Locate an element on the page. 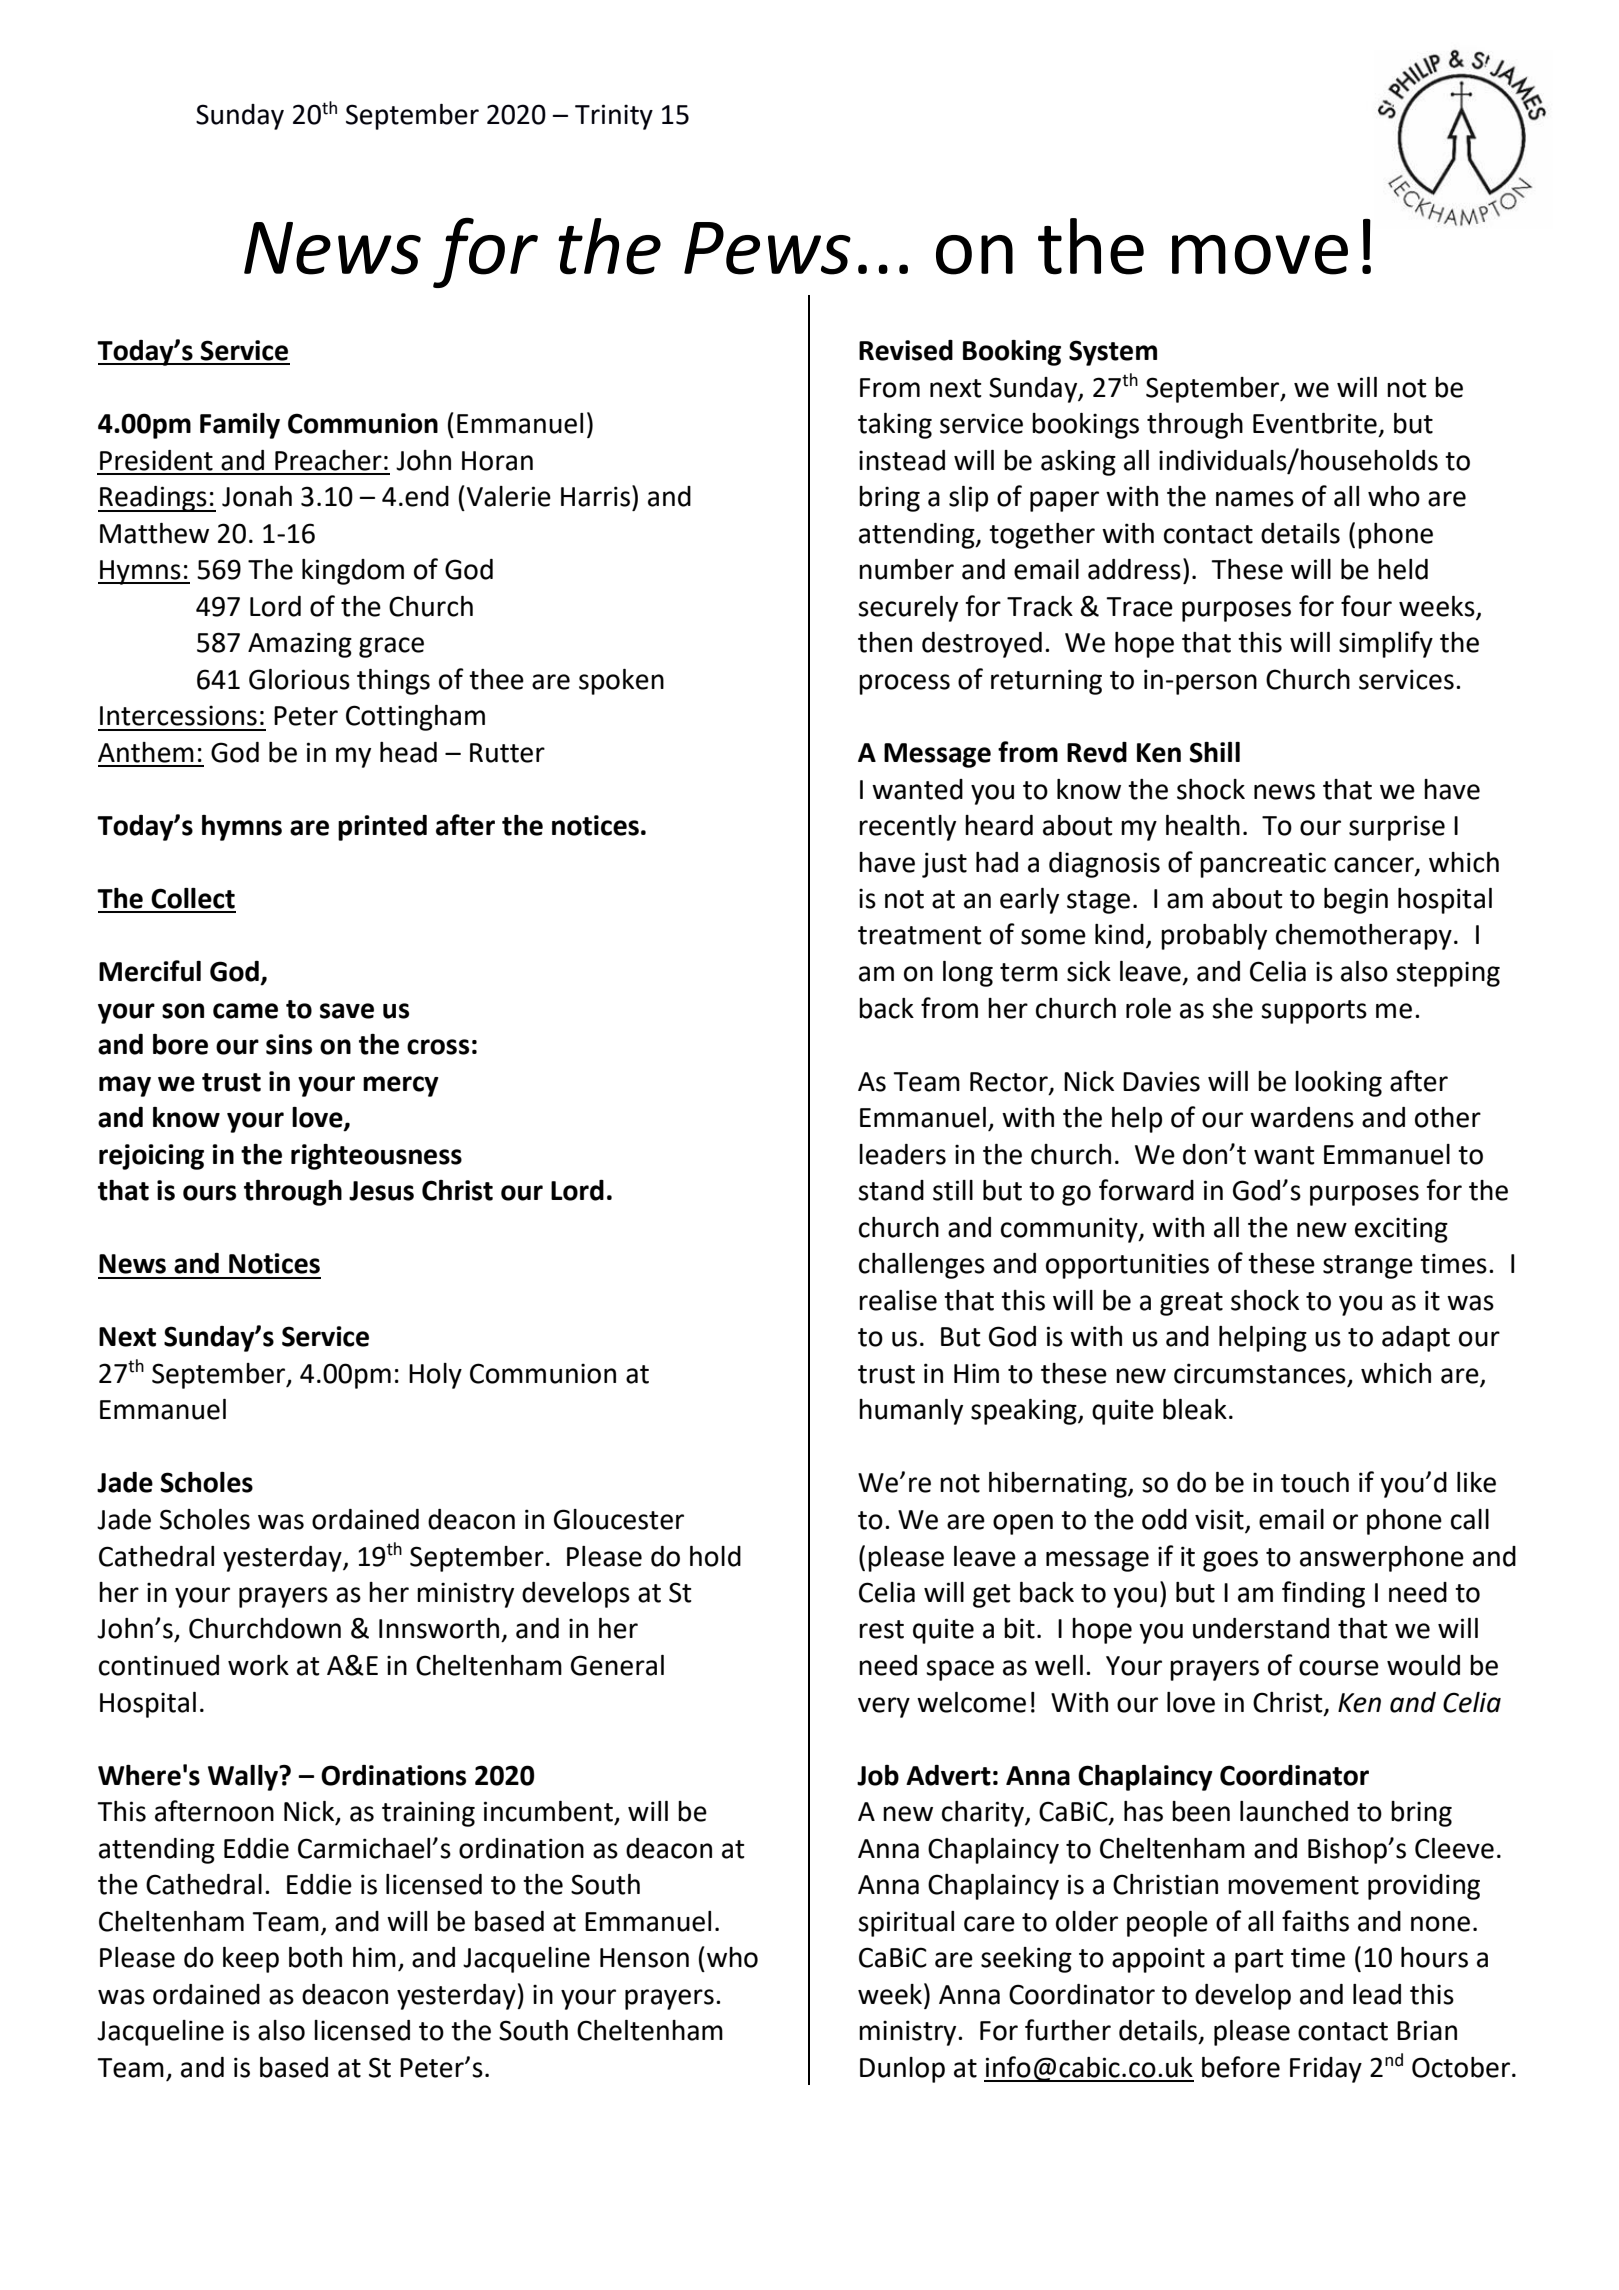 Image resolution: width=1619 pixels, height=2290 pixels. Trinity is located at coordinates (614, 117).
